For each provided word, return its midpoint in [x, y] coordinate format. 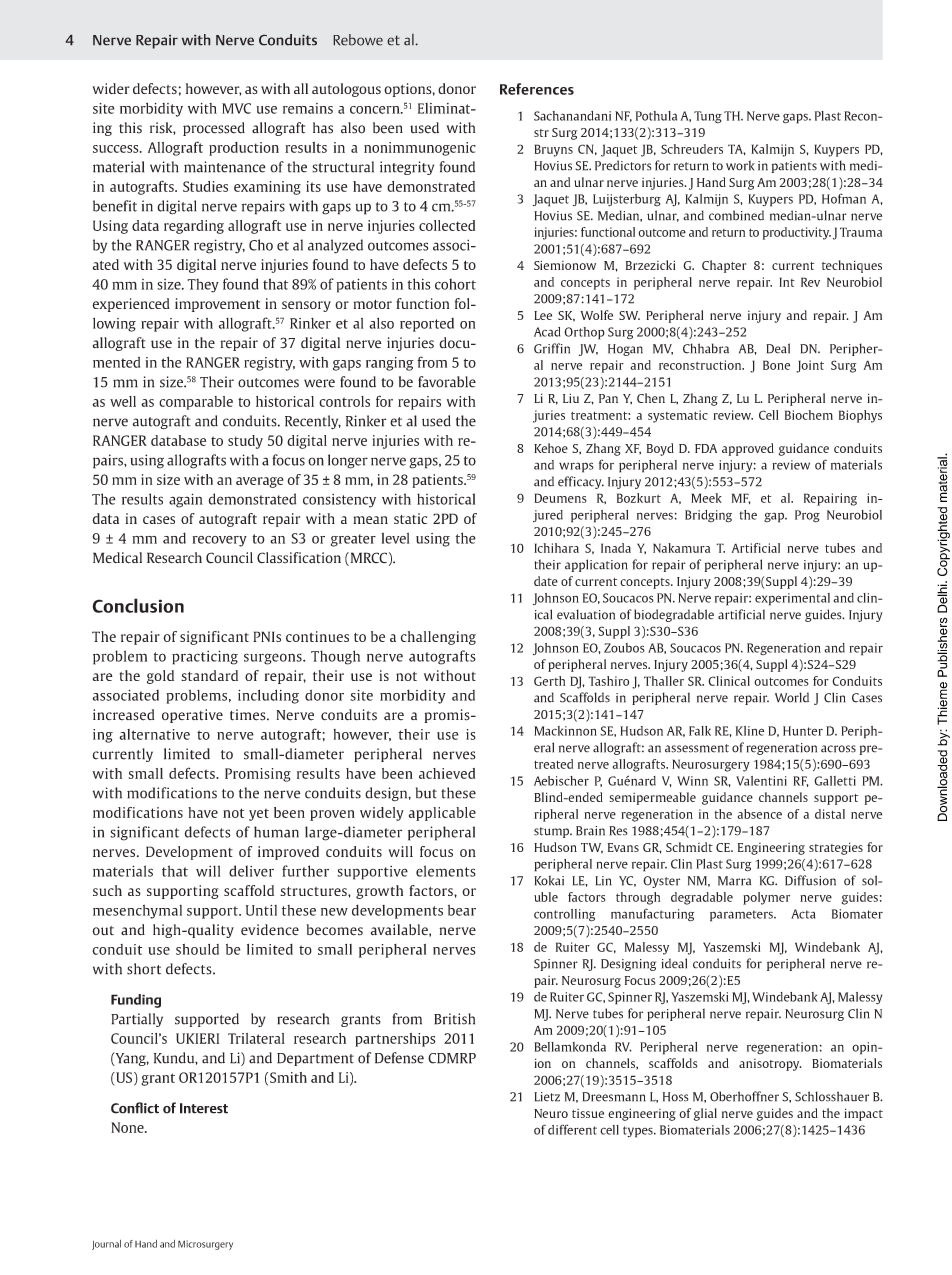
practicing [205, 657]
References [537, 89]
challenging [438, 638]
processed [214, 129]
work [740, 165]
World [792, 697]
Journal [106, 1245]
